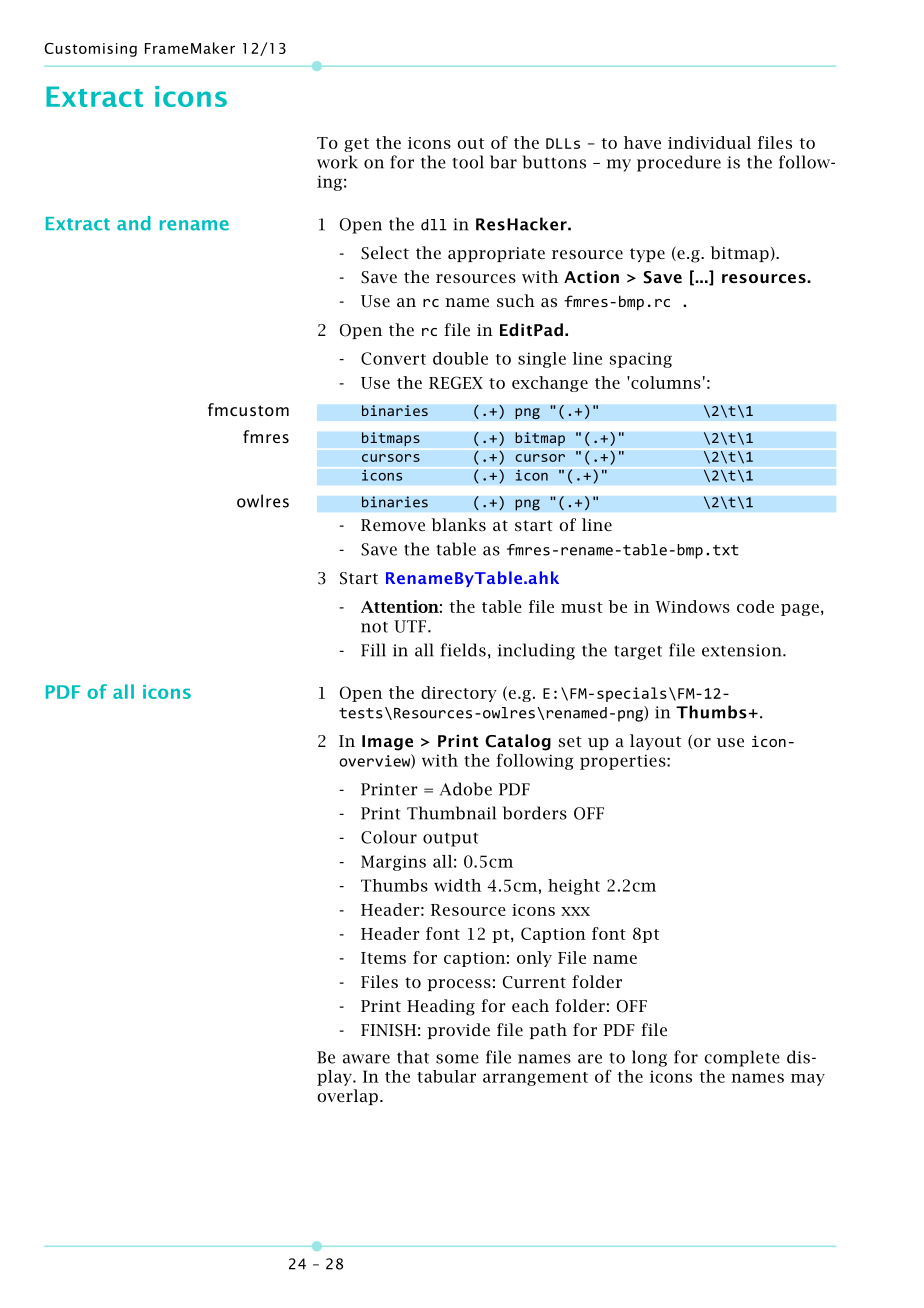 Image resolution: width=924 pixels, height=1308 pixels. Describe the element at coordinates (387, 743) in the document. I see `Image` at that location.
